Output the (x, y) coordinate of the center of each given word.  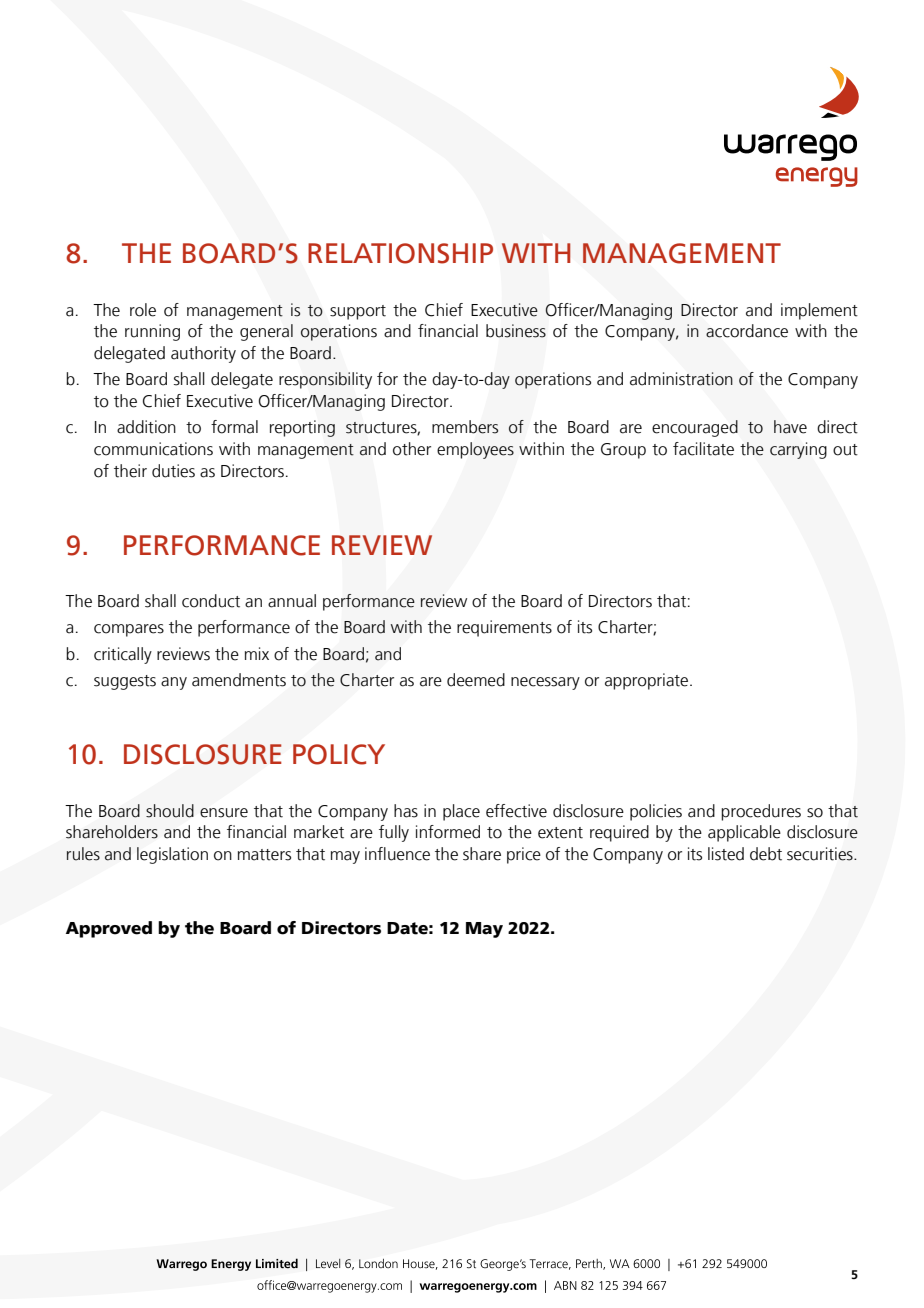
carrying (798, 450)
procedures (761, 812)
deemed (476, 680)
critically (123, 655)
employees (475, 450)
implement (819, 311)
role (143, 310)
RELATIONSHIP (400, 253)
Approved (109, 929)
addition (146, 427)
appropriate (648, 681)
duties (173, 471)
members (465, 427)
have (790, 427)
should (170, 811)
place (461, 812)
